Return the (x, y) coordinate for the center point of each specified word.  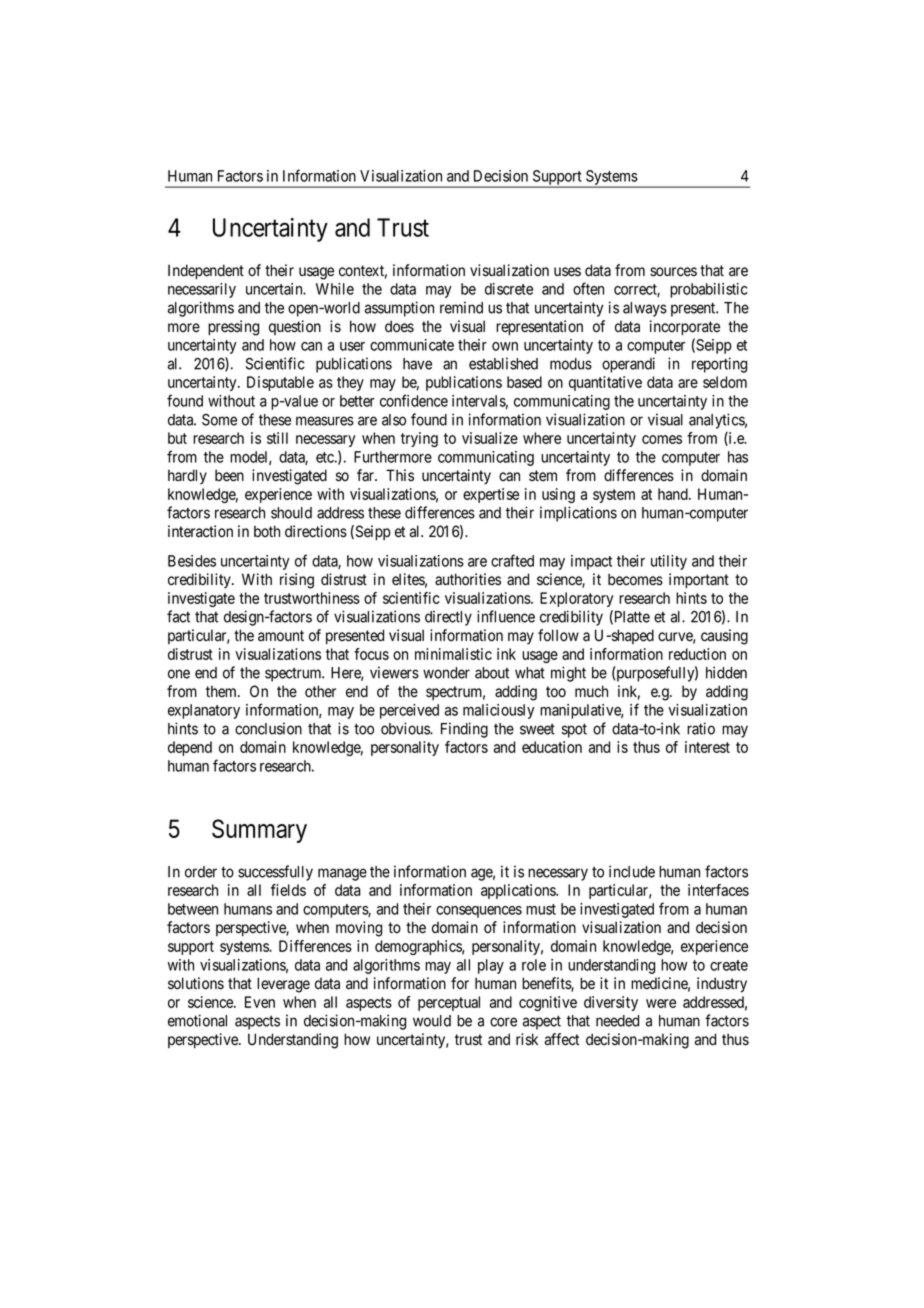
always (645, 309)
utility (669, 562)
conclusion (268, 728)
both (267, 531)
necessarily (202, 290)
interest (707, 747)
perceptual (449, 1003)
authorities (468, 579)
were (661, 1003)
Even (260, 1002)
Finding (464, 730)
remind (461, 307)
